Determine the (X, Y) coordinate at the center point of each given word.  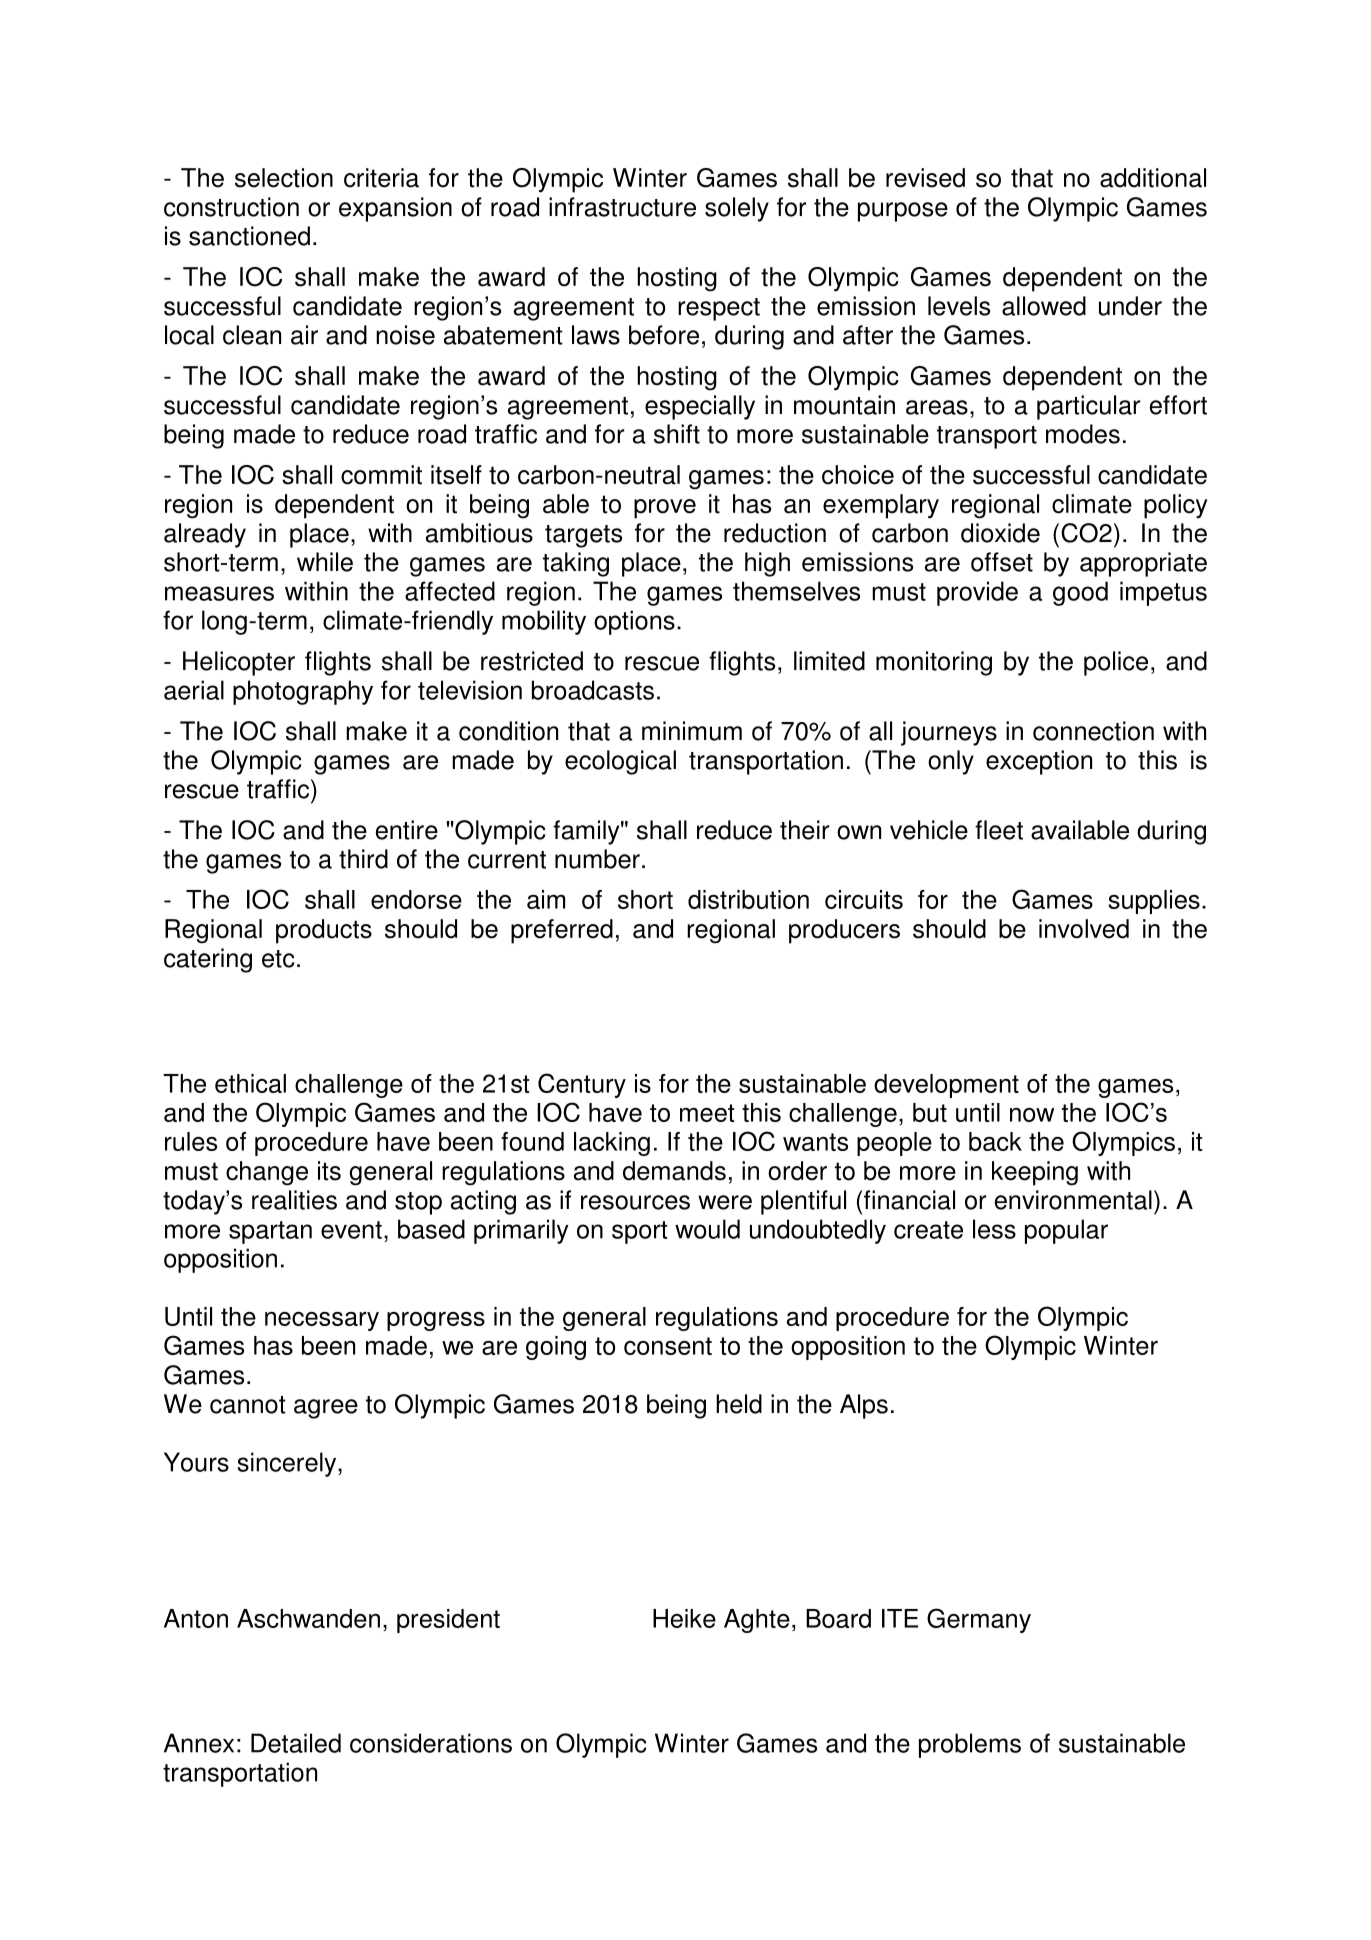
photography (303, 692)
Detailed (296, 1743)
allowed (1044, 306)
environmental (1073, 1200)
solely (737, 209)
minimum (692, 731)
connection (1093, 731)
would (707, 1229)
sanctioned (249, 236)
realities (294, 1200)
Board (838, 1618)
